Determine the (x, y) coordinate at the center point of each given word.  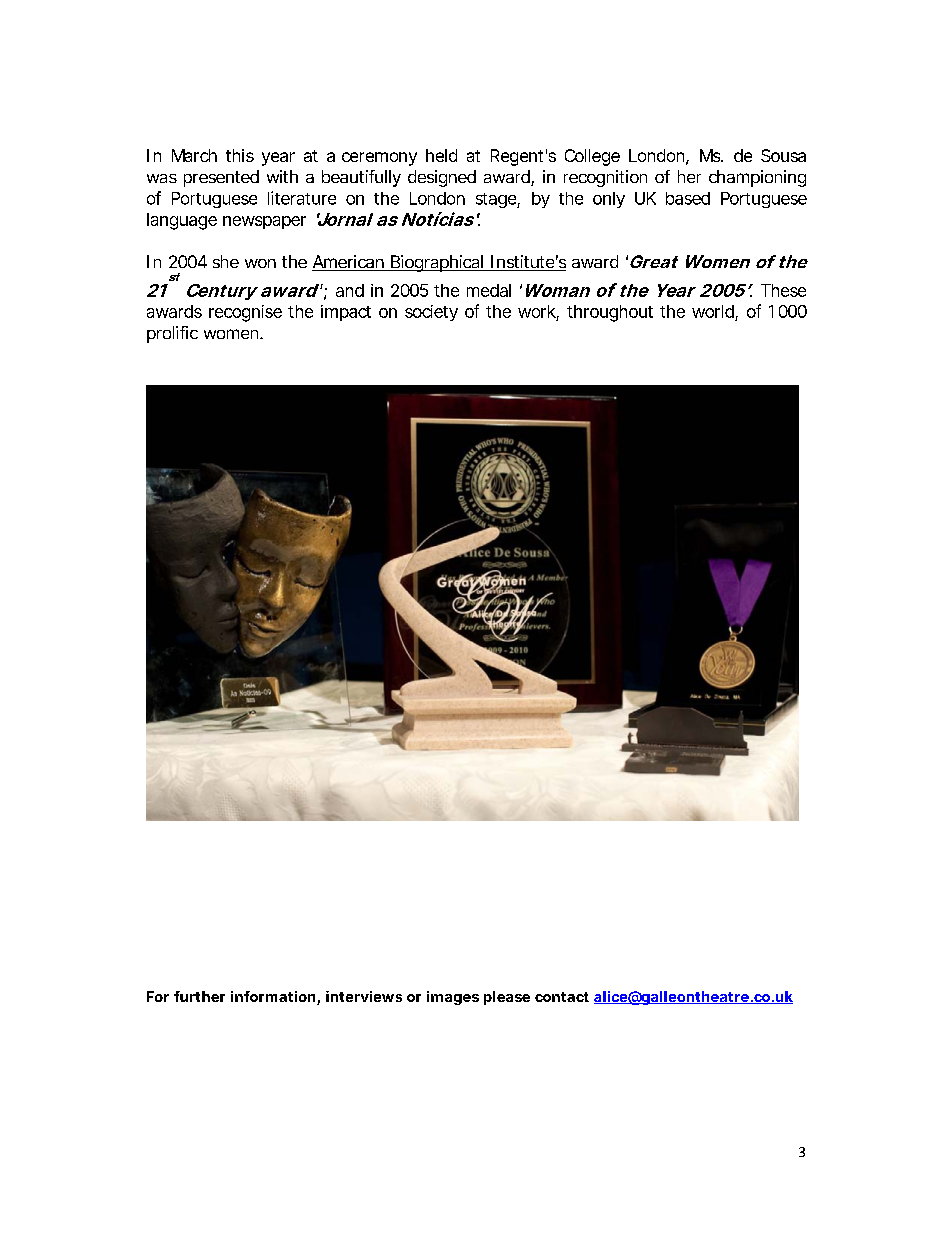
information (273, 996)
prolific (172, 334)
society (431, 313)
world (713, 311)
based (688, 198)
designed (442, 178)
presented (221, 178)
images (453, 998)
